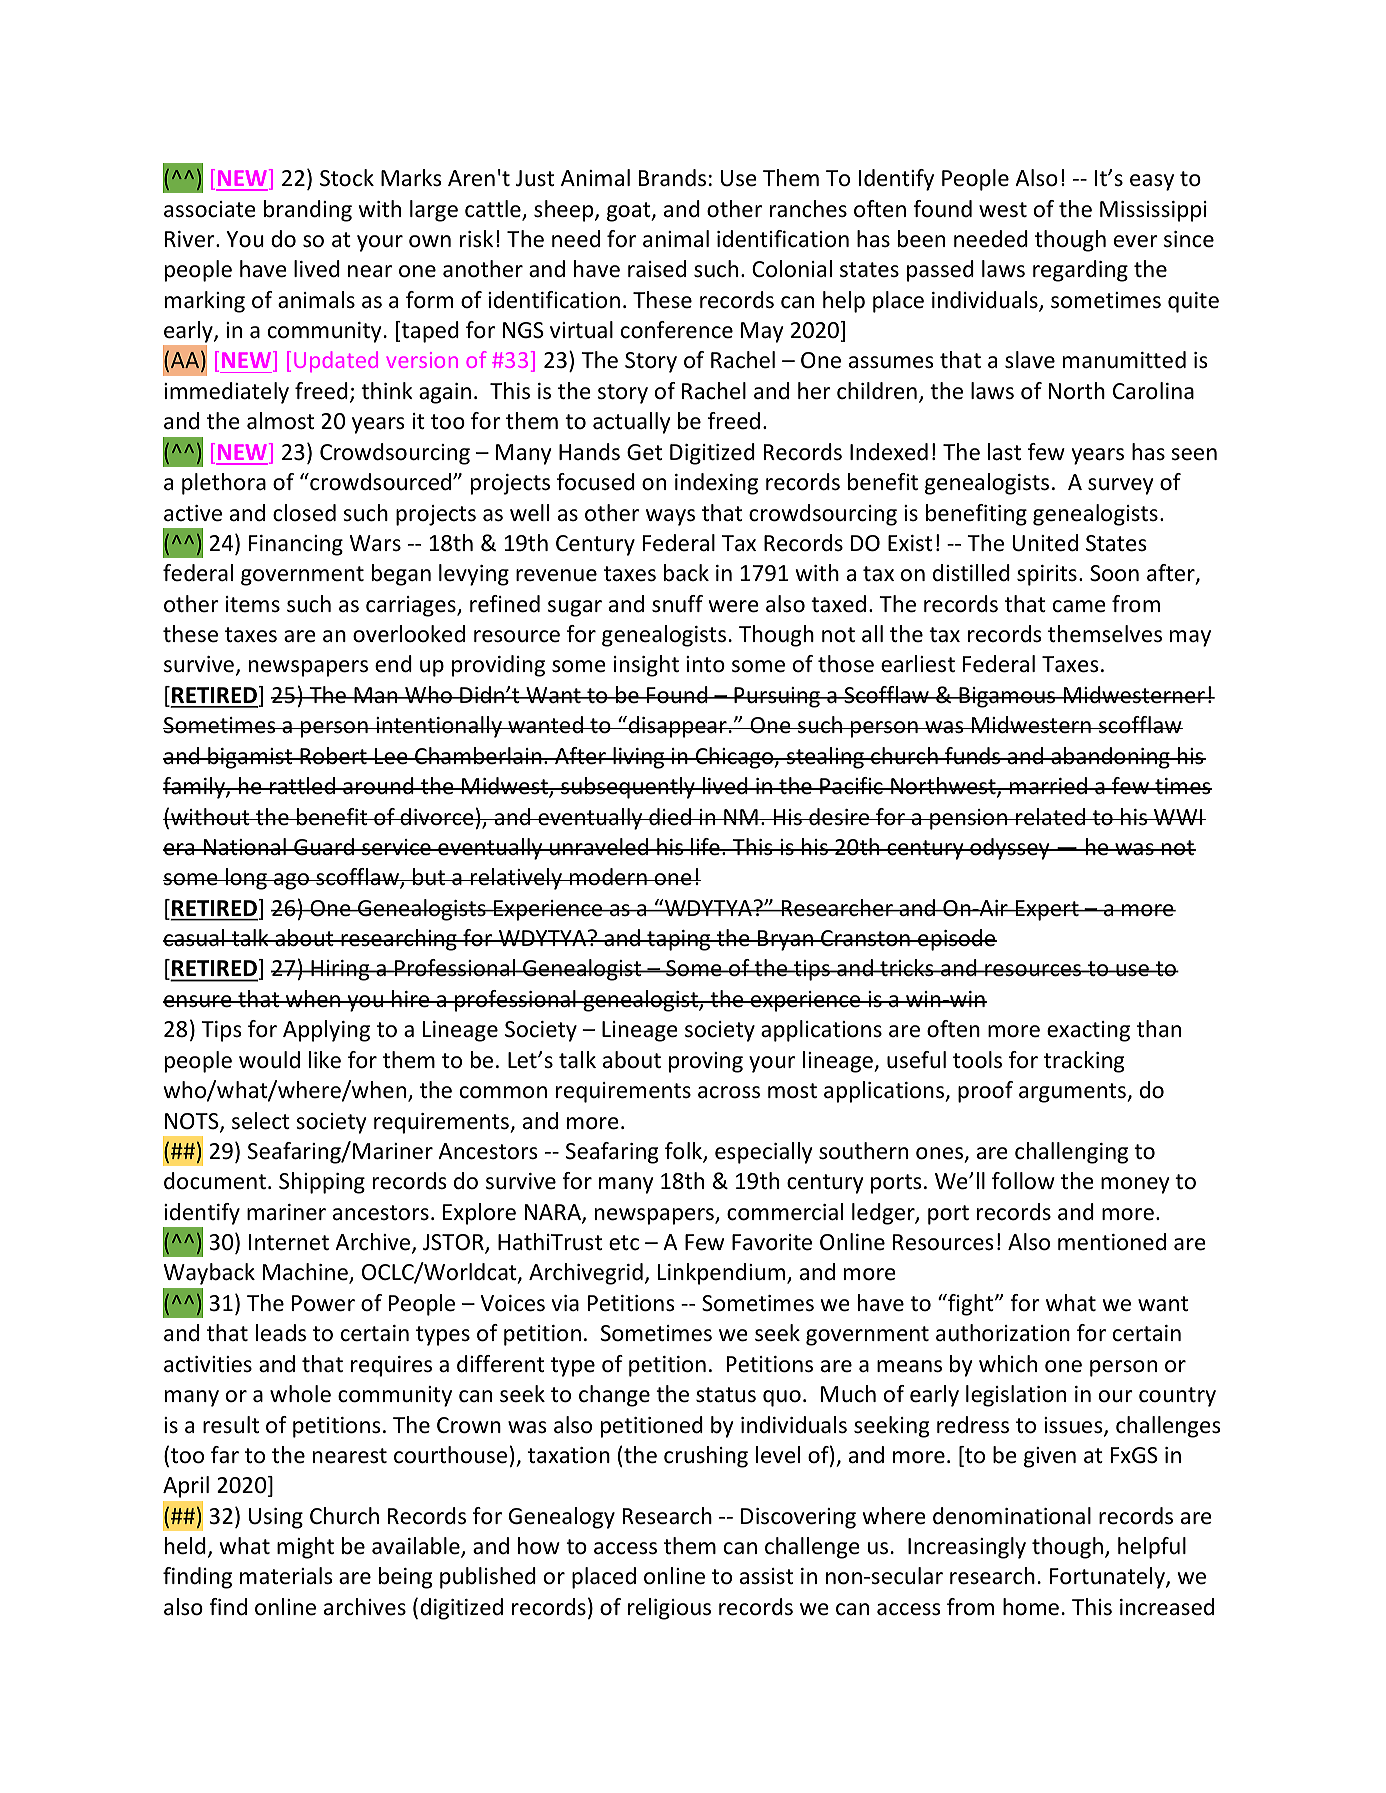  What do you see at coordinates (286, 1576) in the document?
I see `materials` at bounding box center [286, 1576].
